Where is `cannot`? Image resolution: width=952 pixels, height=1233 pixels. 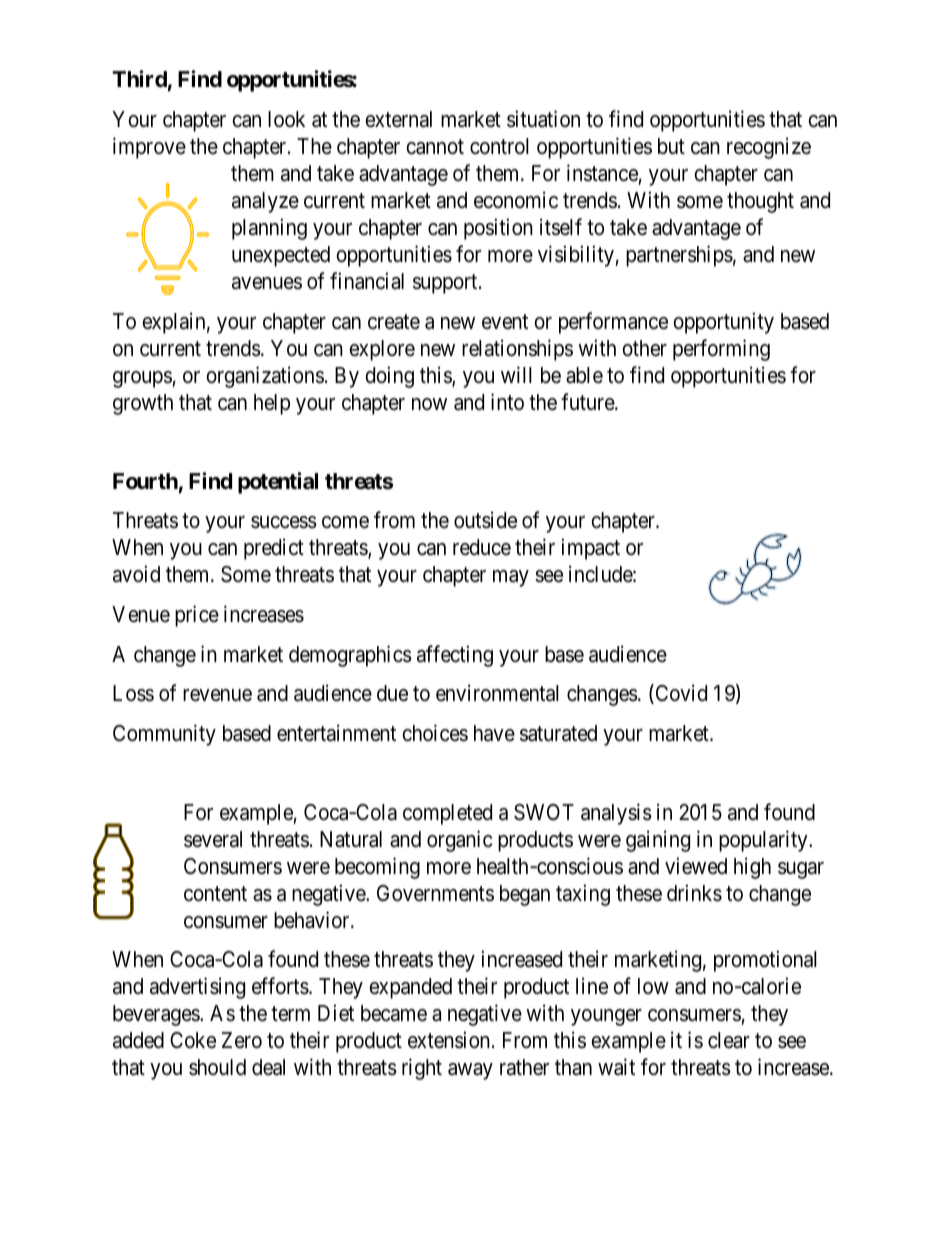
cannot is located at coordinates (435, 147).
